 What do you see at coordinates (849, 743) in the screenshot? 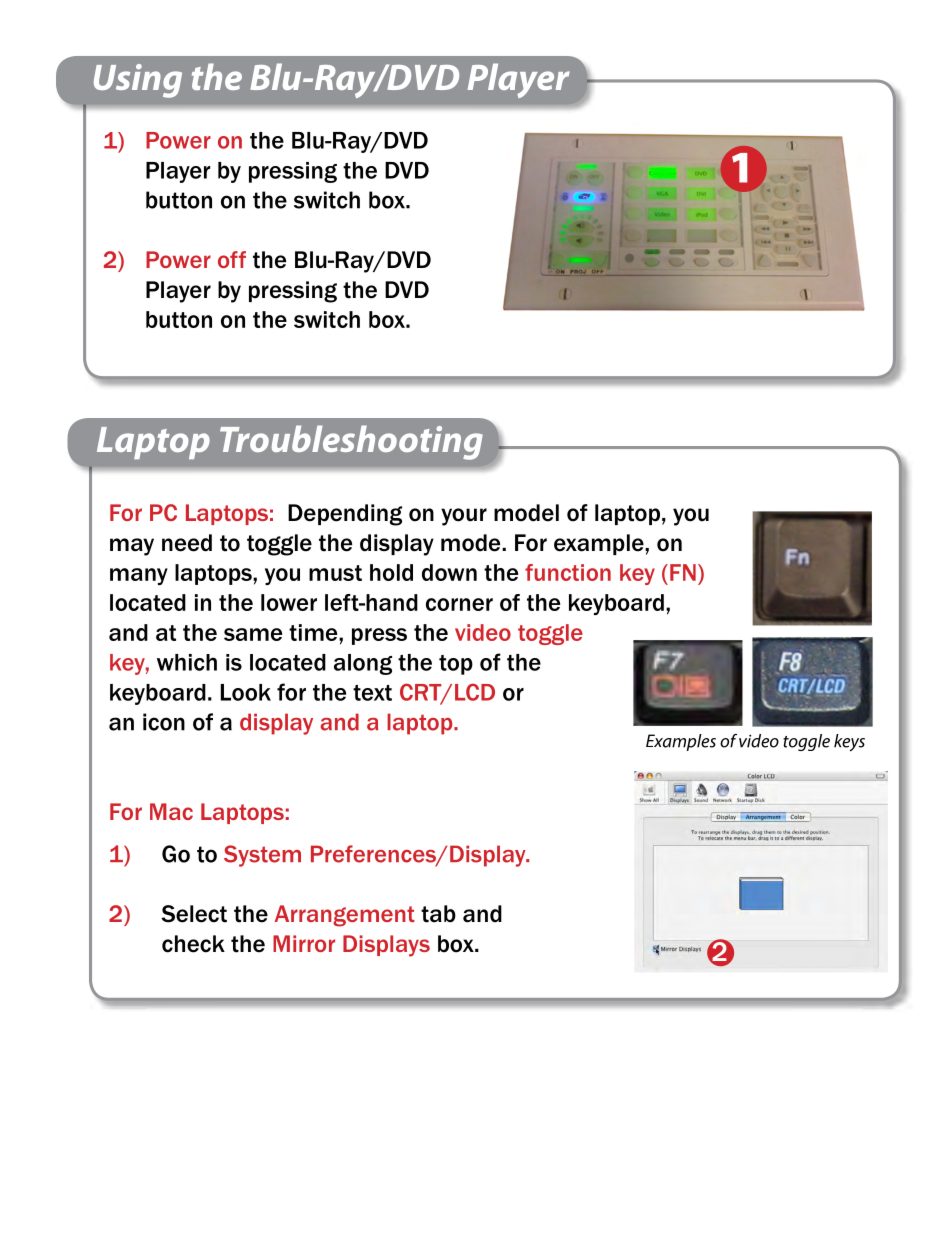
I see `keys` at bounding box center [849, 743].
